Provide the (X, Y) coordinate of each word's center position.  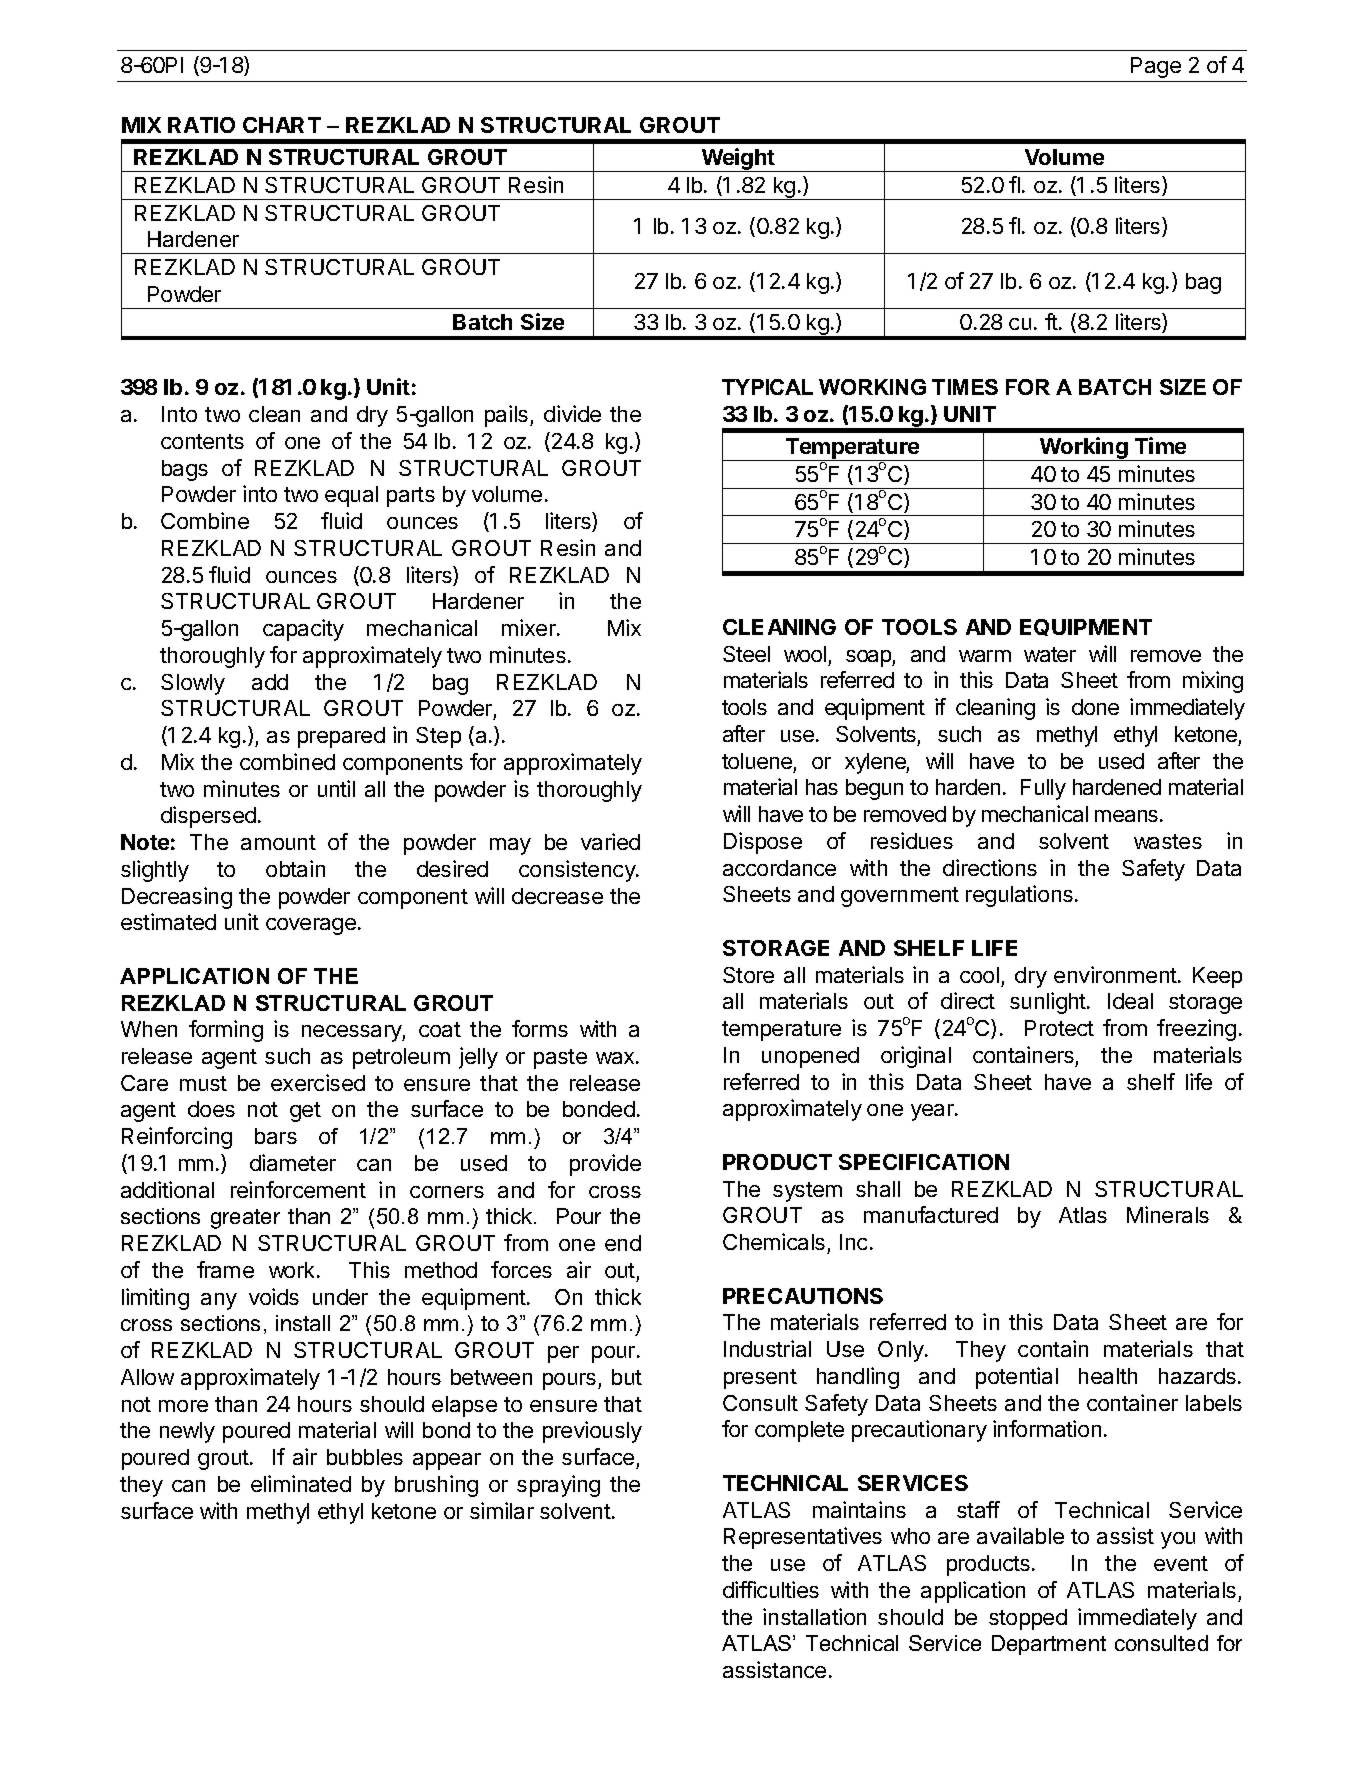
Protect (1059, 1028)
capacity (303, 630)
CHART (282, 125)
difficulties (771, 1589)
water (1050, 654)
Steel (746, 654)
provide (605, 1165)
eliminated (301, 1483)
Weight (738, 160)
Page (1156, 67)
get (305, 1112)
